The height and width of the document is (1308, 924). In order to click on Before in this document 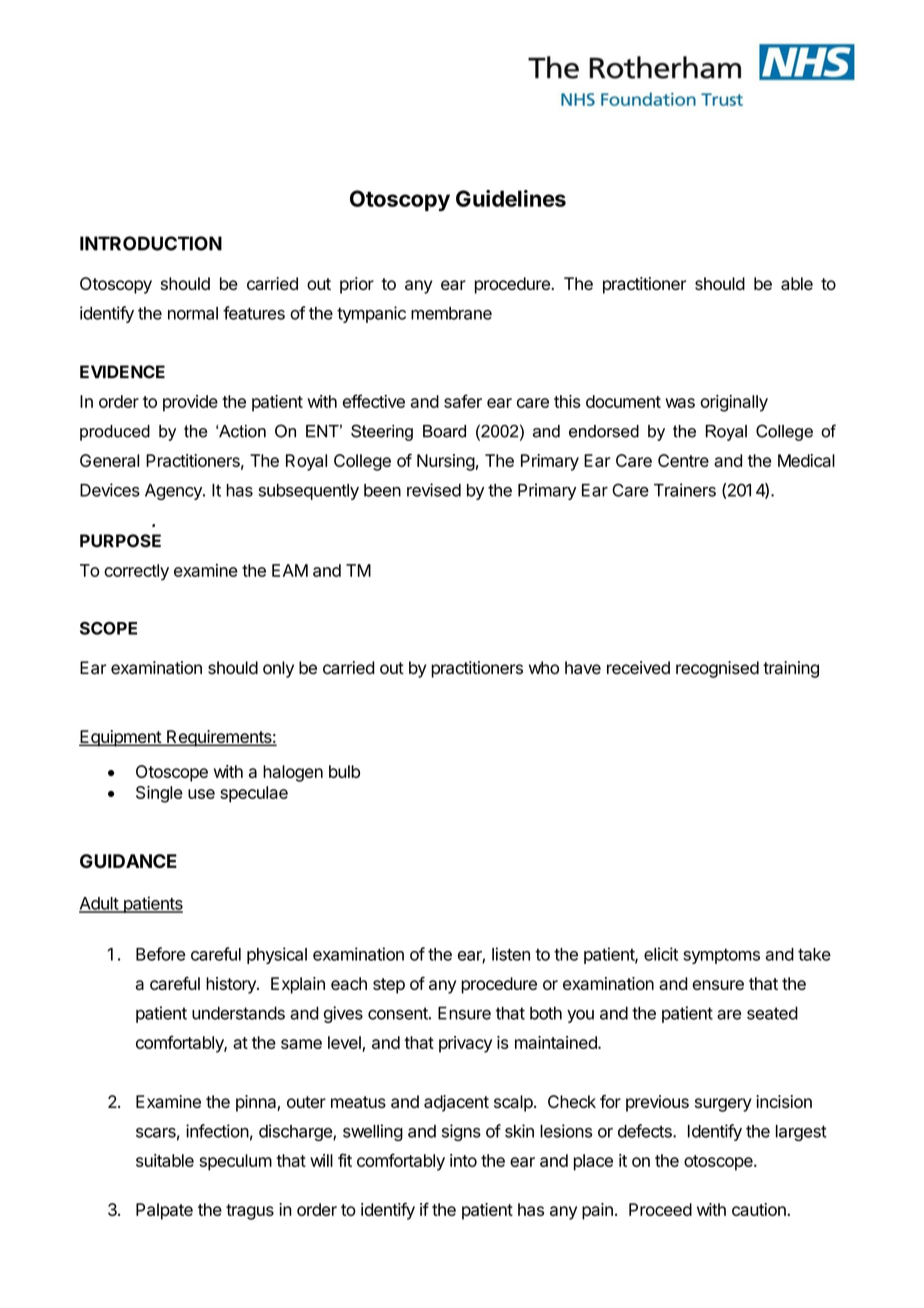, I will do `click(160, 954)`.
